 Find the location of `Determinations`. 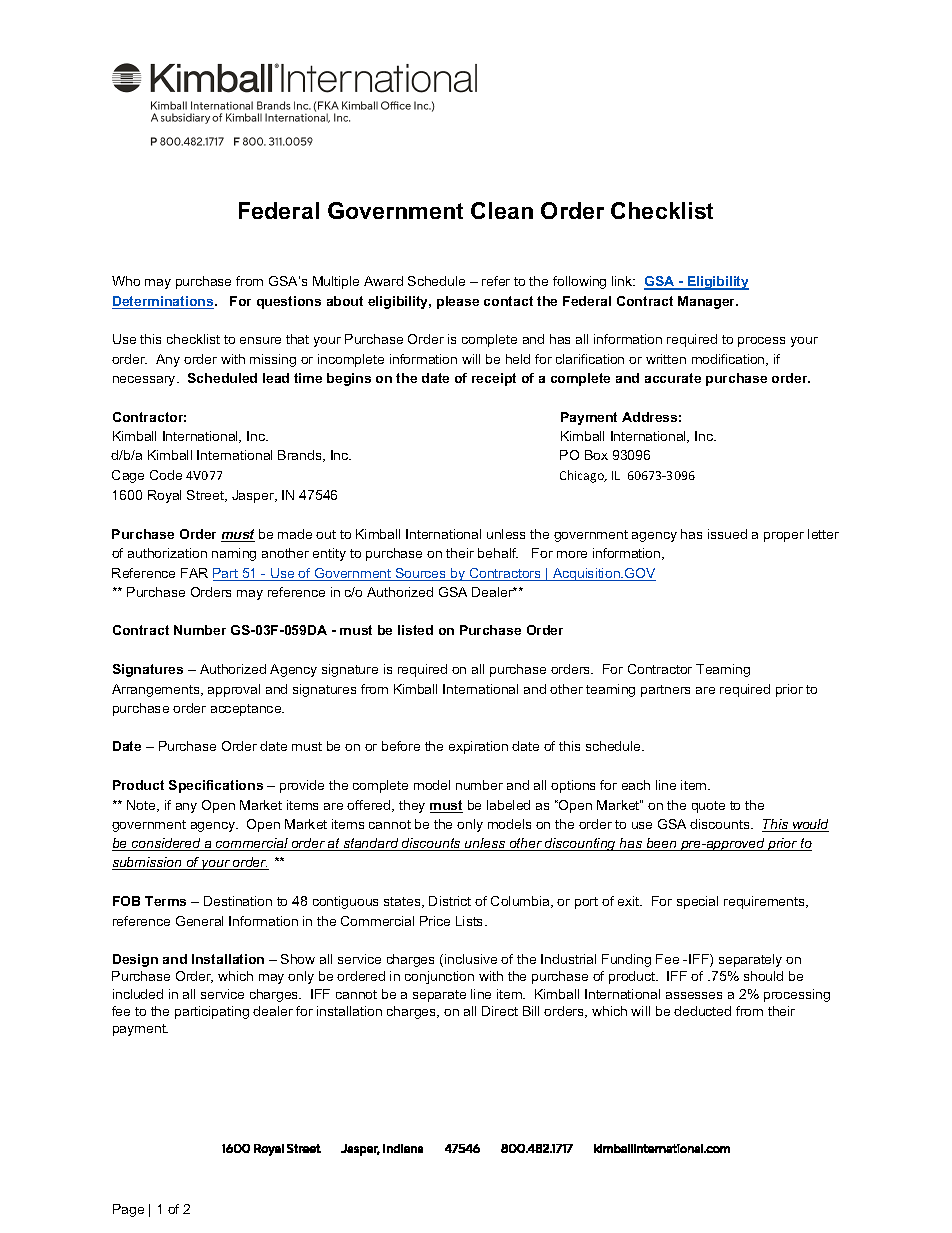

Determinations is located at coordinates (164, 302).
